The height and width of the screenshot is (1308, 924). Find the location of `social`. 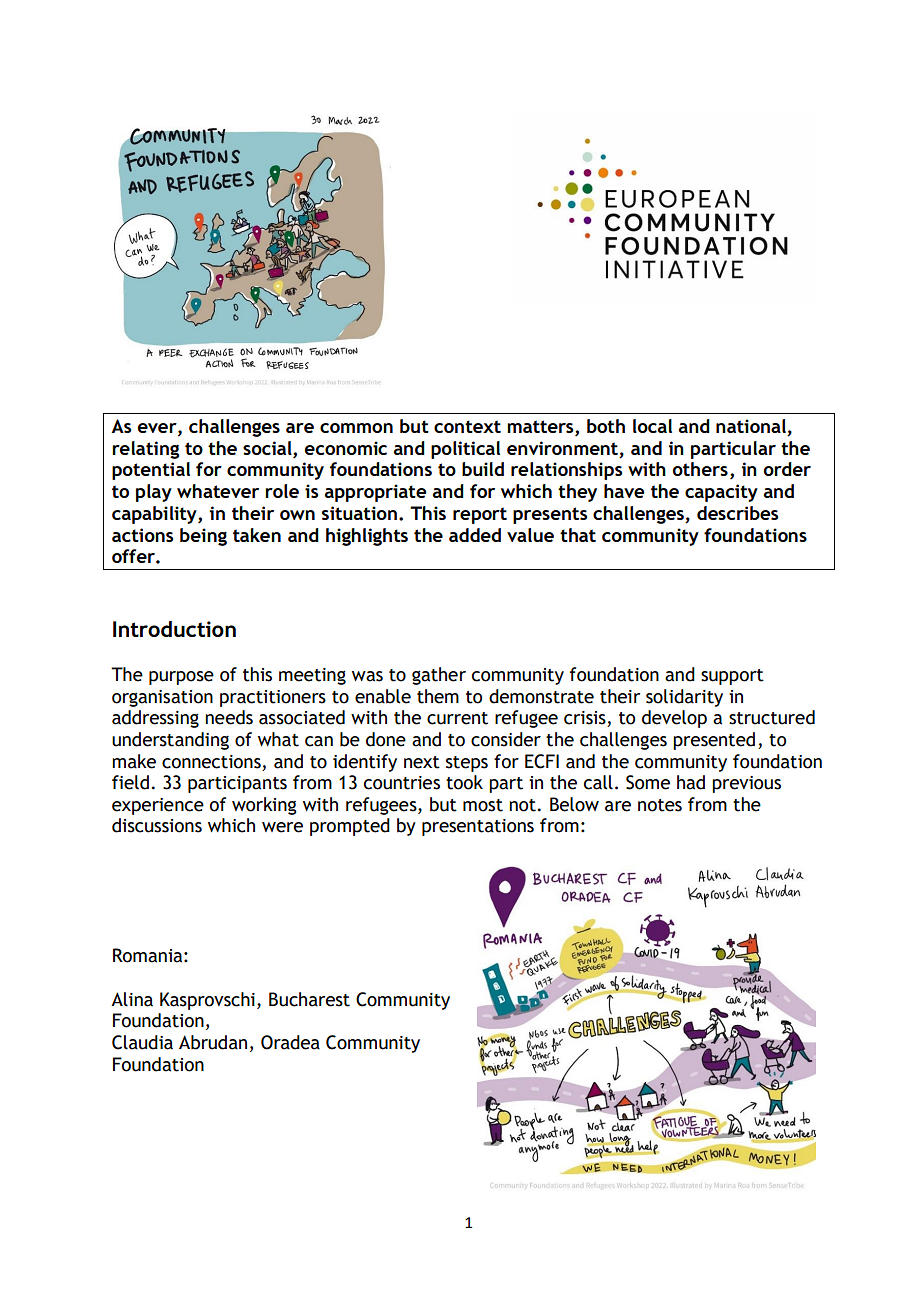

social is located at coordinates (268, 448).
